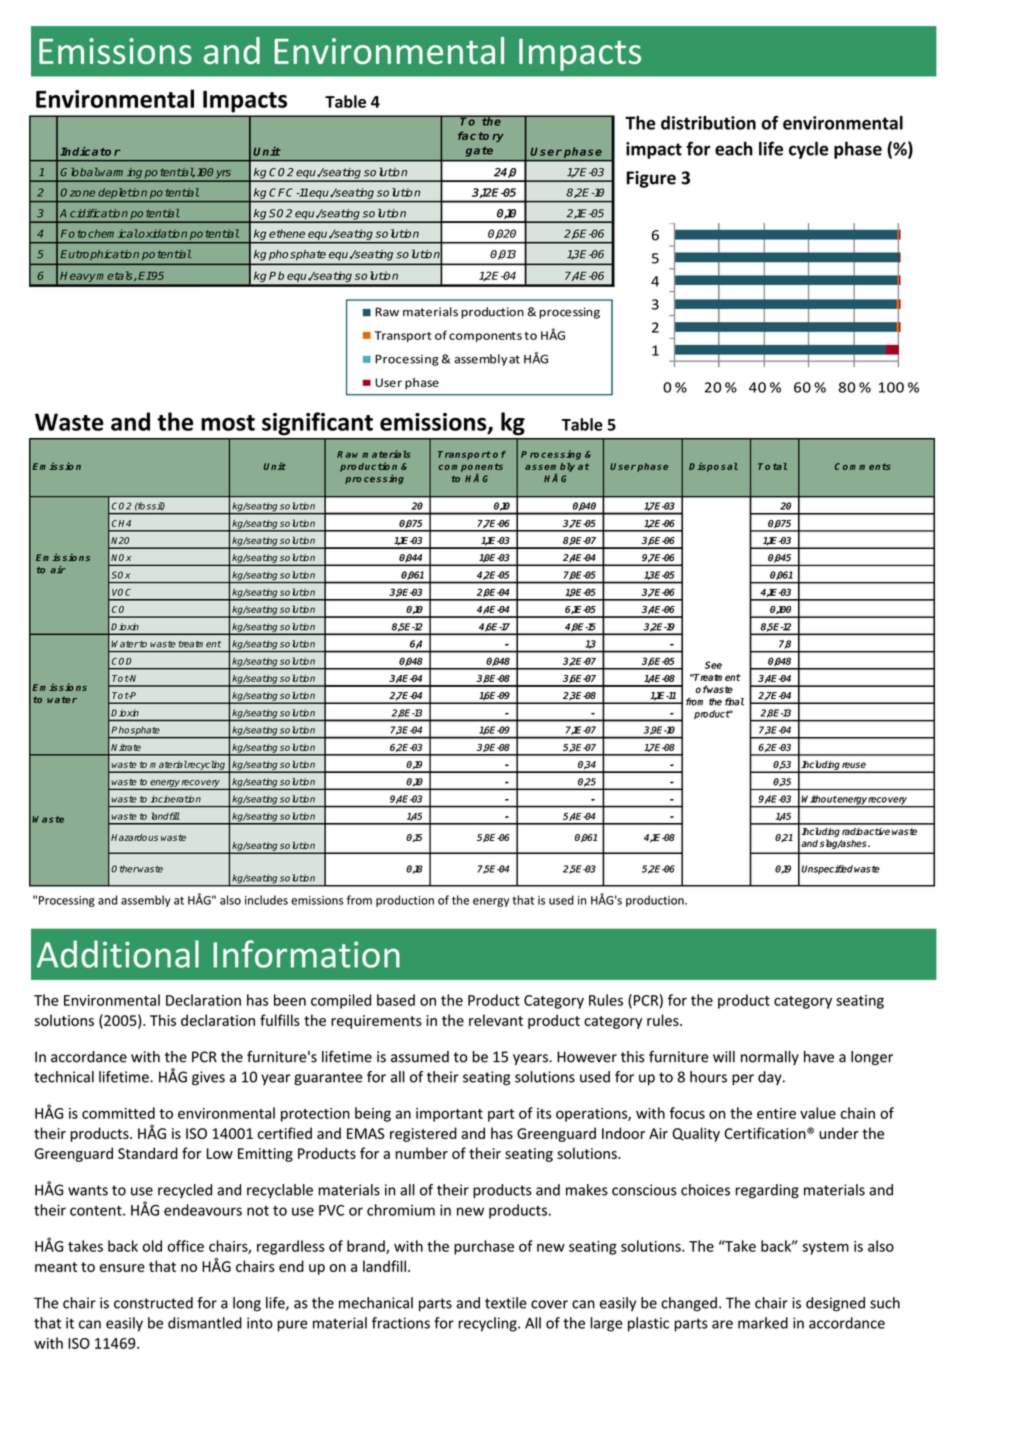 Image resolution: width=1024 pixels, height=1450 pixels. What do you see at coordinates (306, 954) in the page?
I see `Information` at bounding box center [306, 954].
